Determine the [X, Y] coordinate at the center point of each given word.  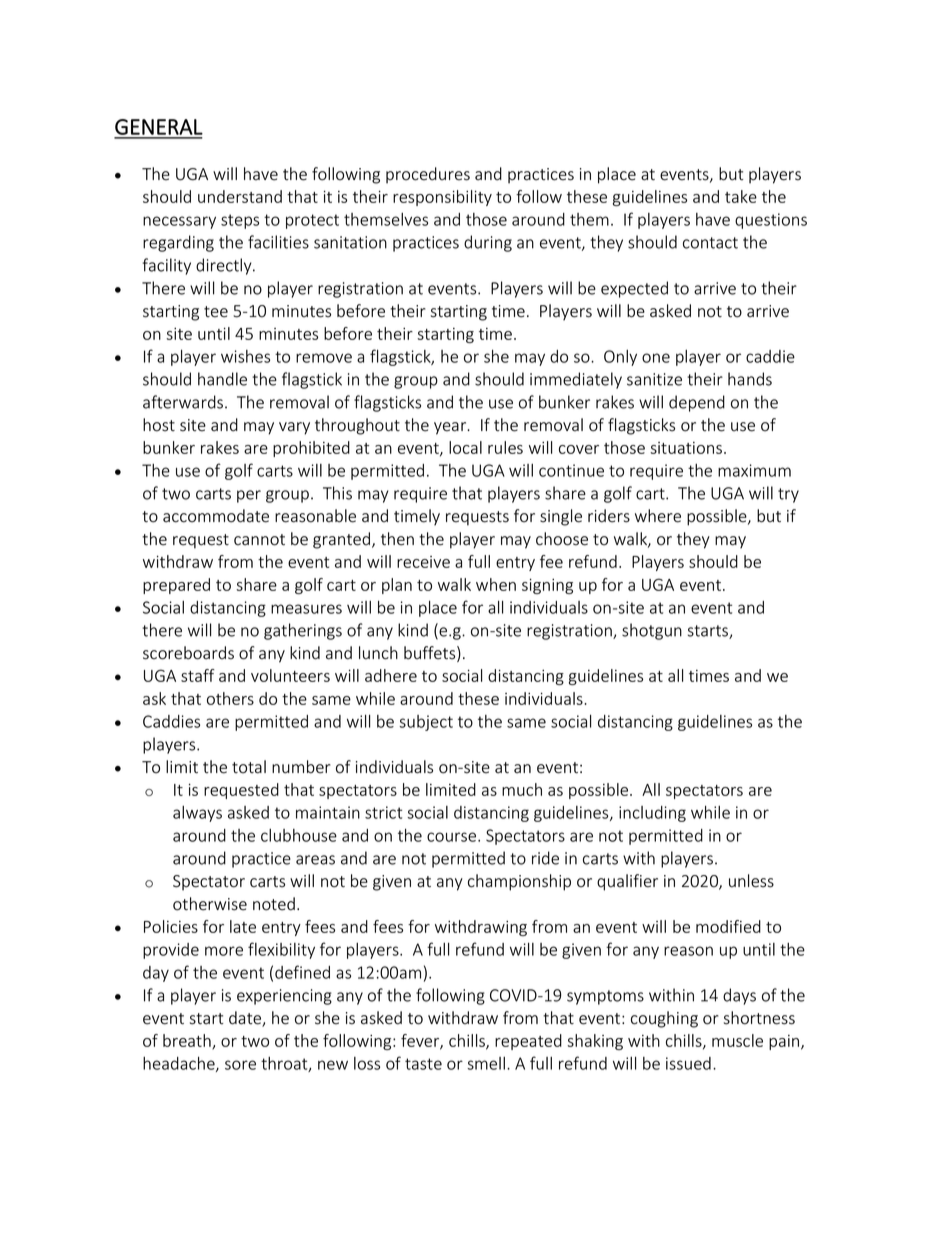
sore [240, 1065]
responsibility [442, 198]
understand [240, 196]
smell [486, 1063]
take [741, 196]
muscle [737, 1040]
